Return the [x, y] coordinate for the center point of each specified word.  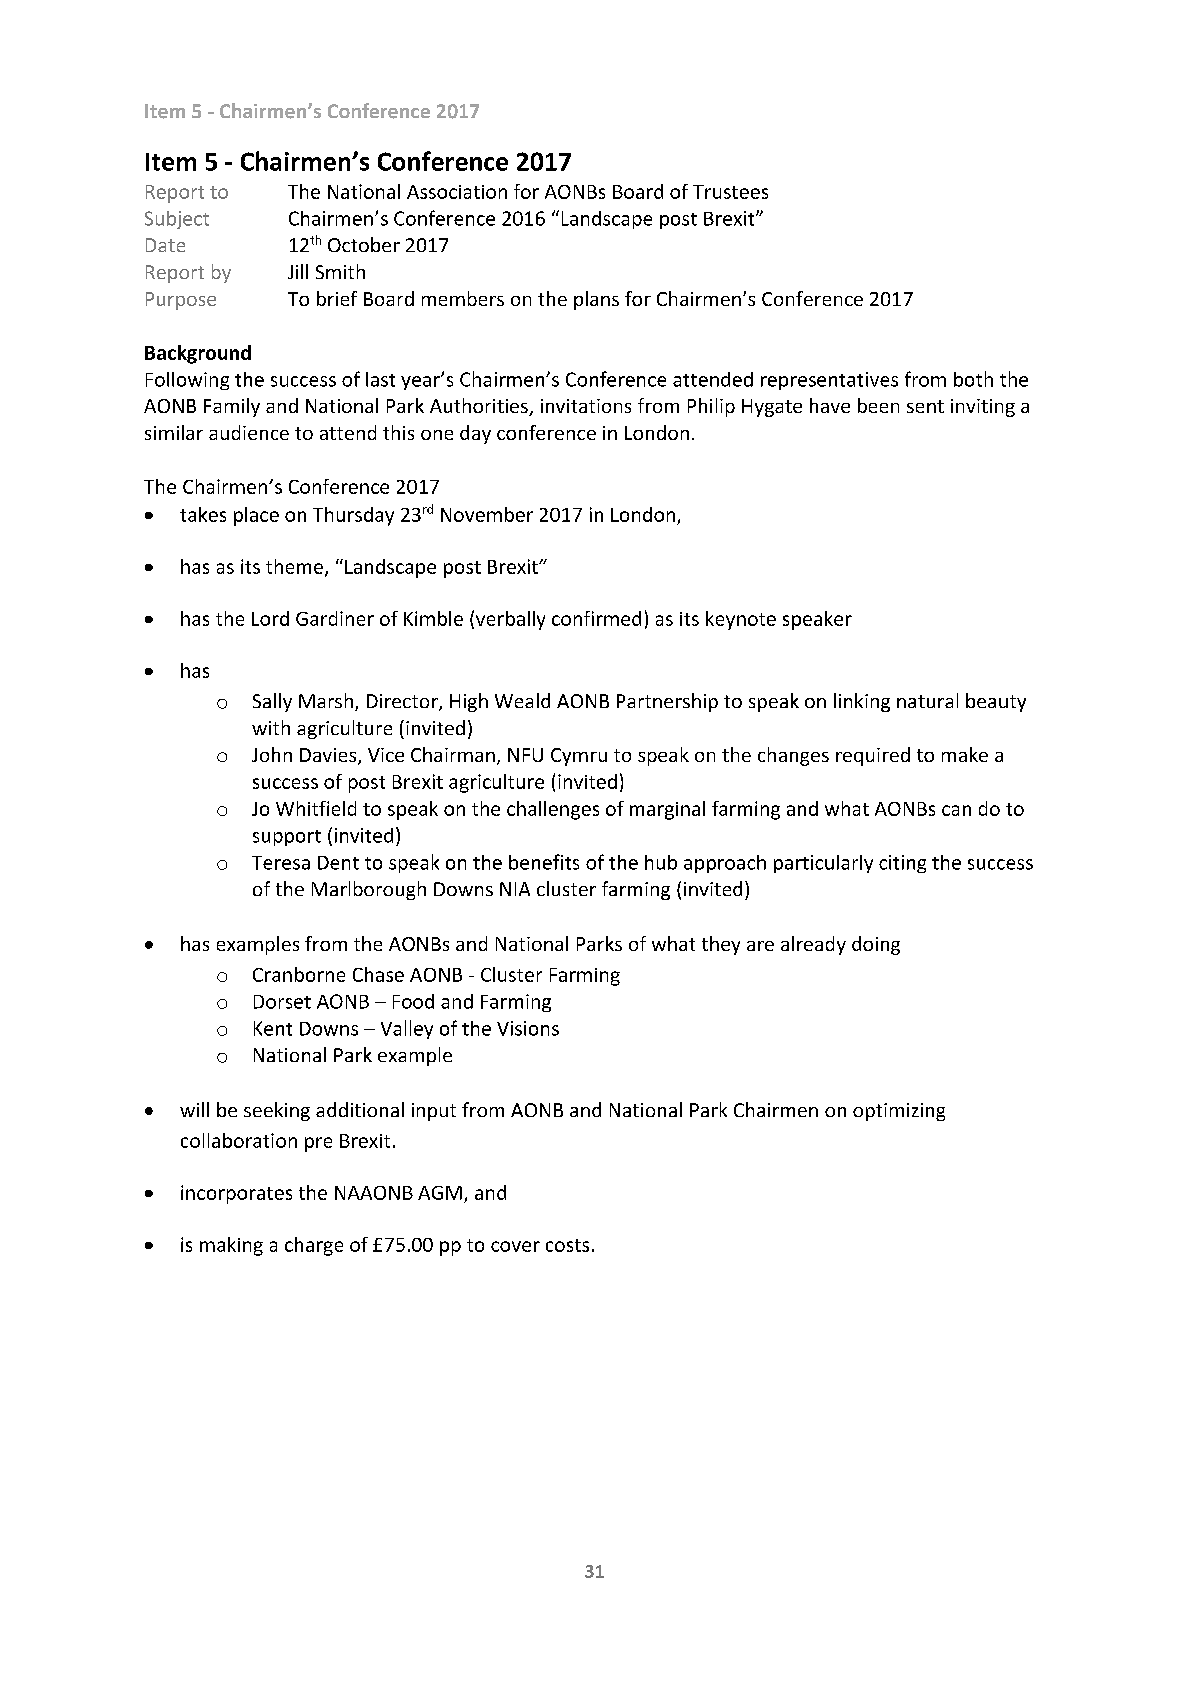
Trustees [730, 192]
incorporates [236, 1194]
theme [294, 566]
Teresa [281, 863]
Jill [298, 271]
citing [902, 864]
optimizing [899, 1112]
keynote [741, 620]
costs [567, 1245]
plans [596, 300]
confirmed [596, 618]
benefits [544, 862]
